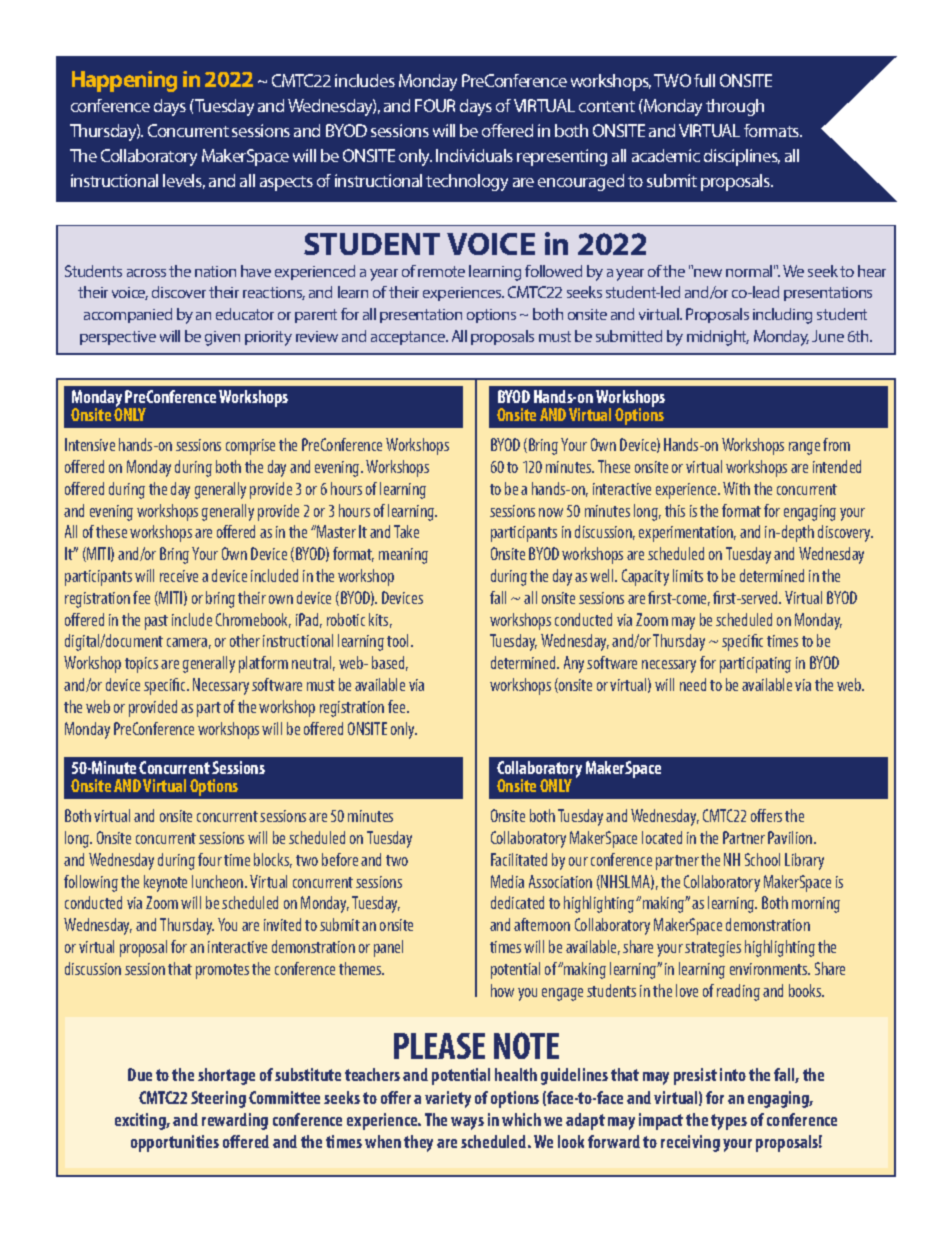 This document has width=952, height=1233. Describe the element at coordinates (124, 81) in the document. I see `Happening` at that location.
